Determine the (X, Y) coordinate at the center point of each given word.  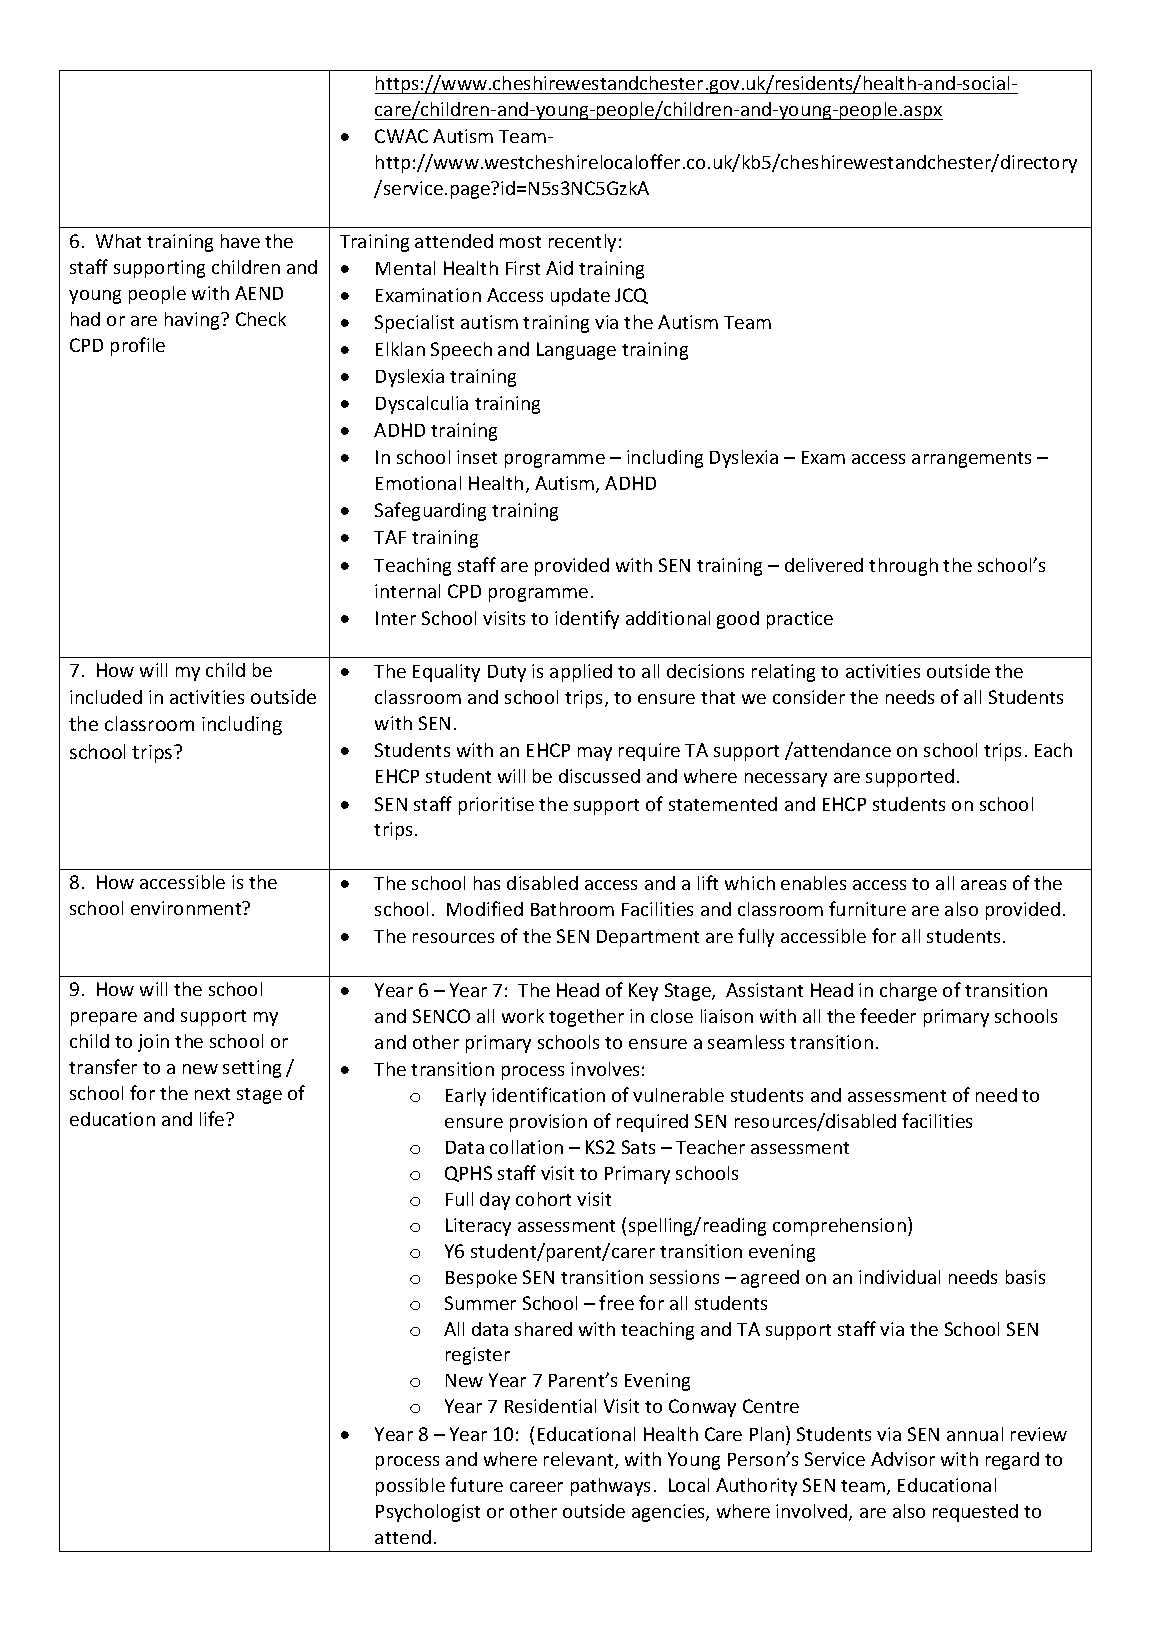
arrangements (971, 460)
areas (983, 885)
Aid (559, 268)
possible (410, 1487)
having (193, 321)
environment (187, 908)
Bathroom (572, 909)
